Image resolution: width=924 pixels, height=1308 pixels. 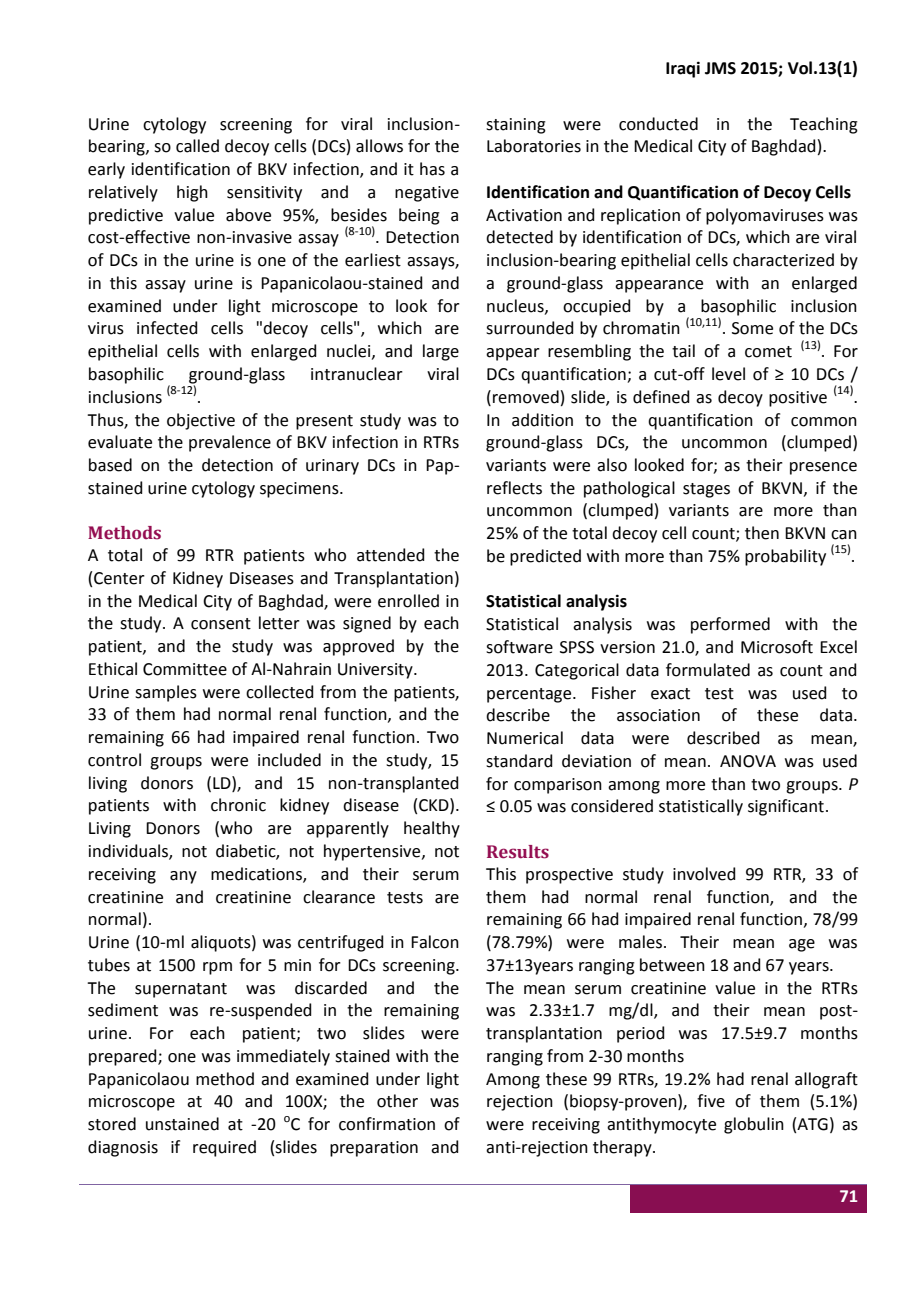 What do you see at coordinates (183, 877) in the screenshot?
I see `any` at bounding box center [183, 877].
